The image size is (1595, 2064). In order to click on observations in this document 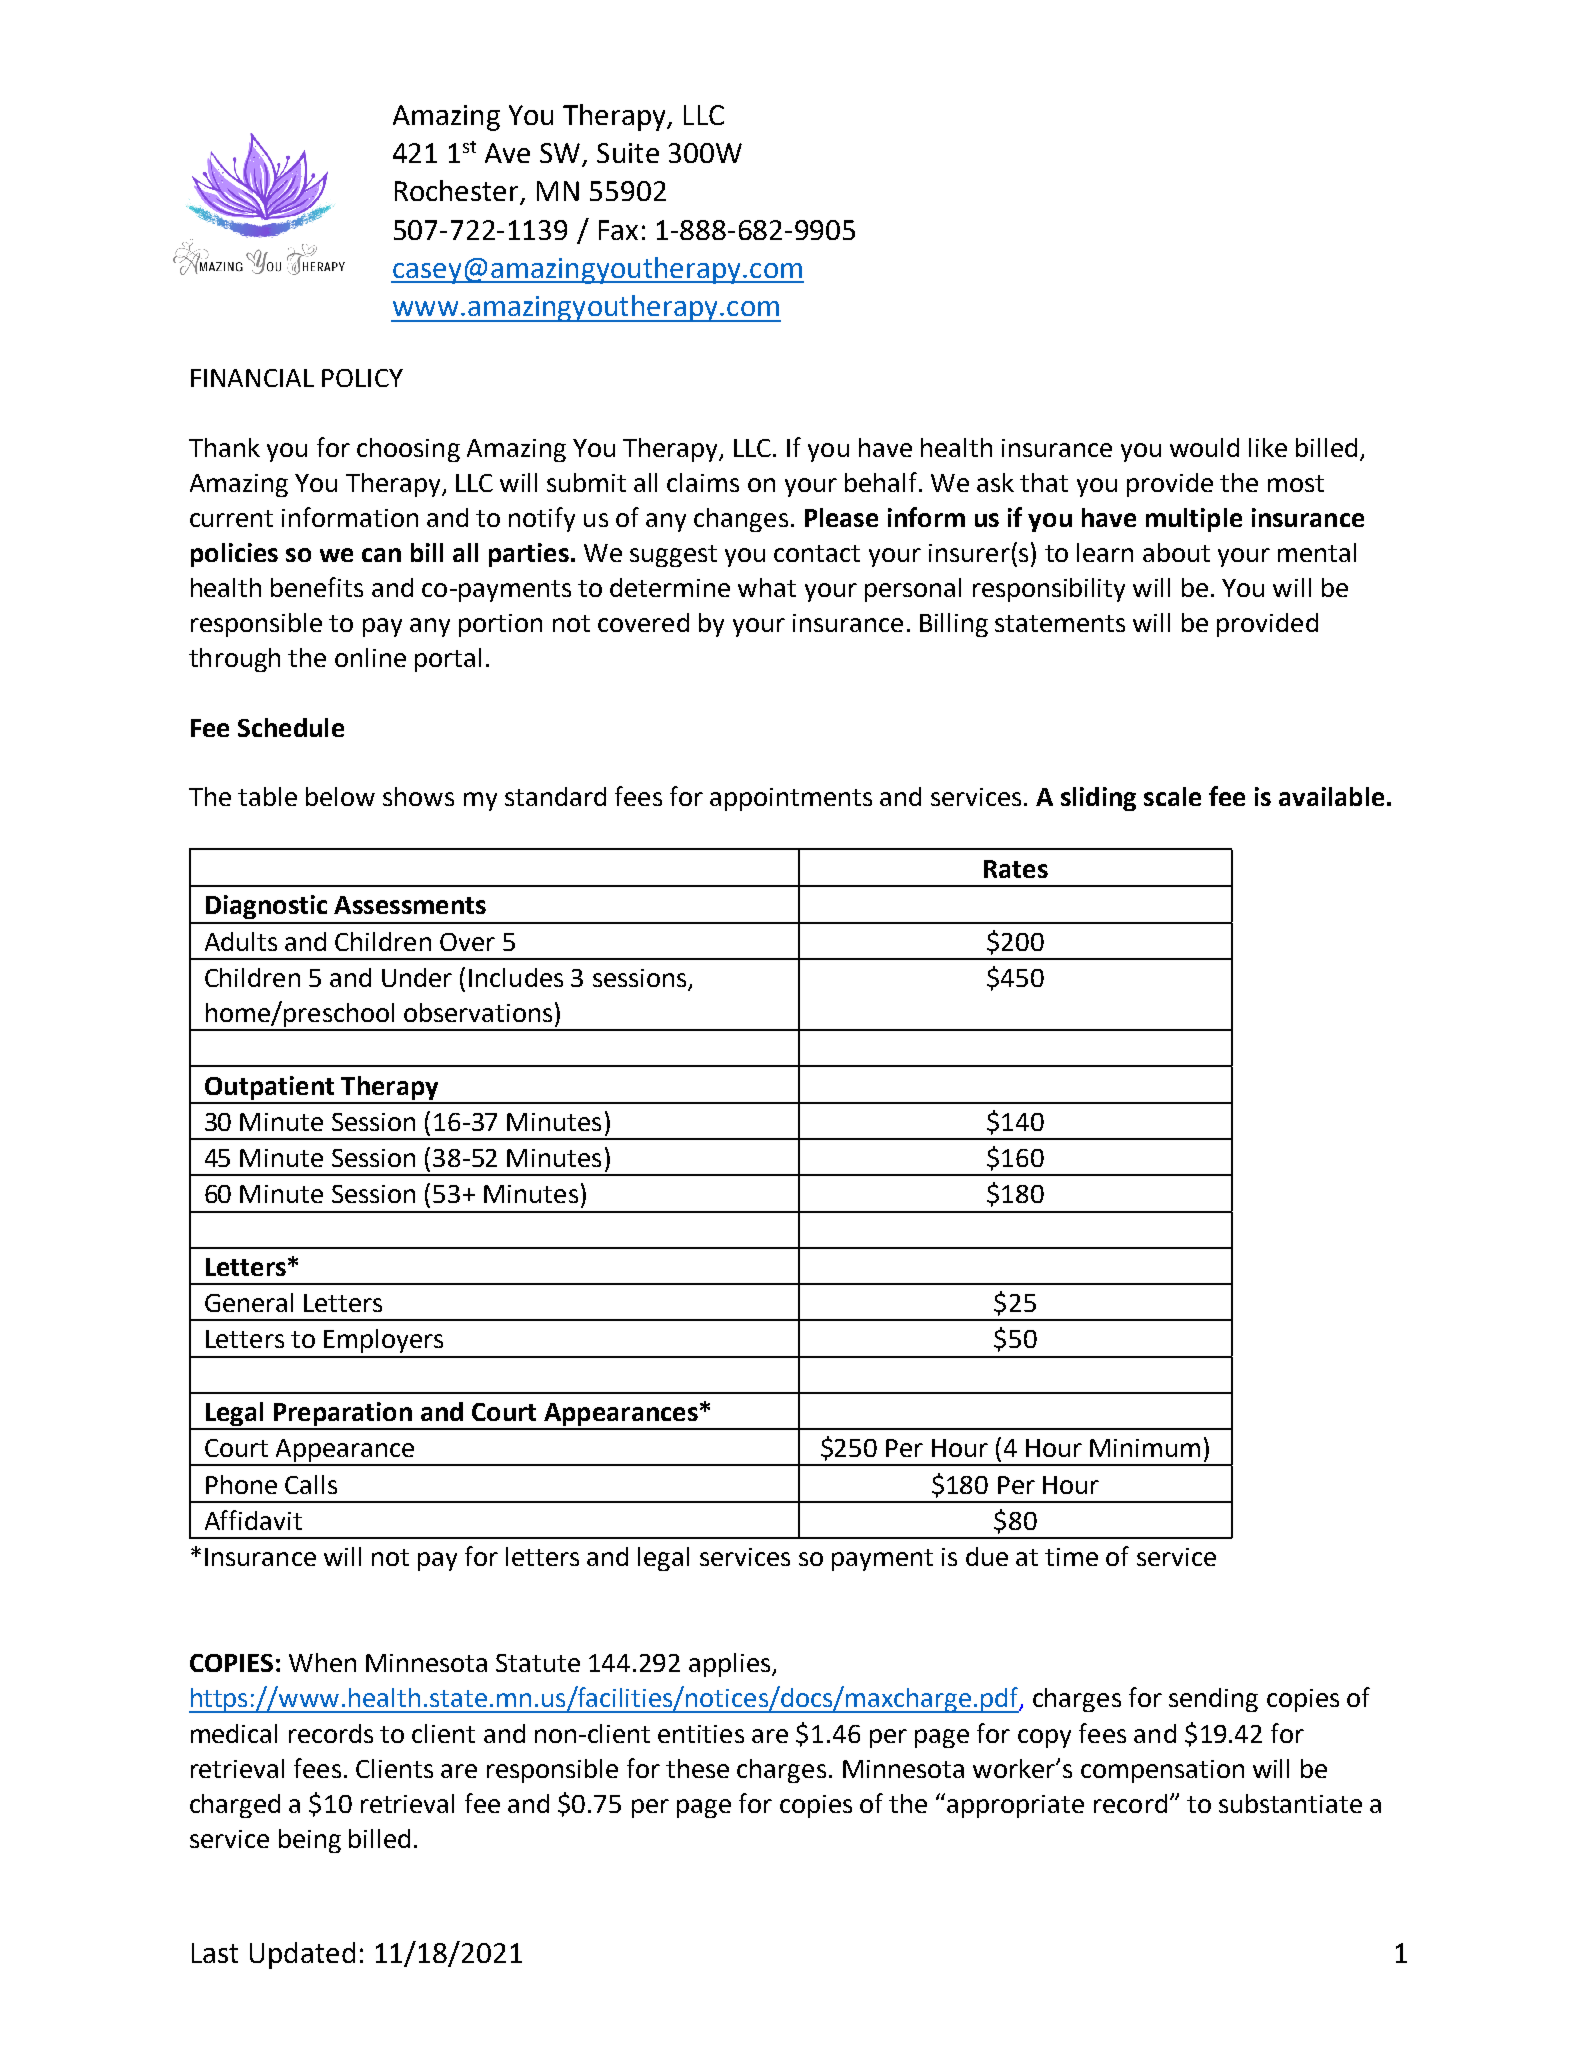, I will do `click(478, 1012)`.
